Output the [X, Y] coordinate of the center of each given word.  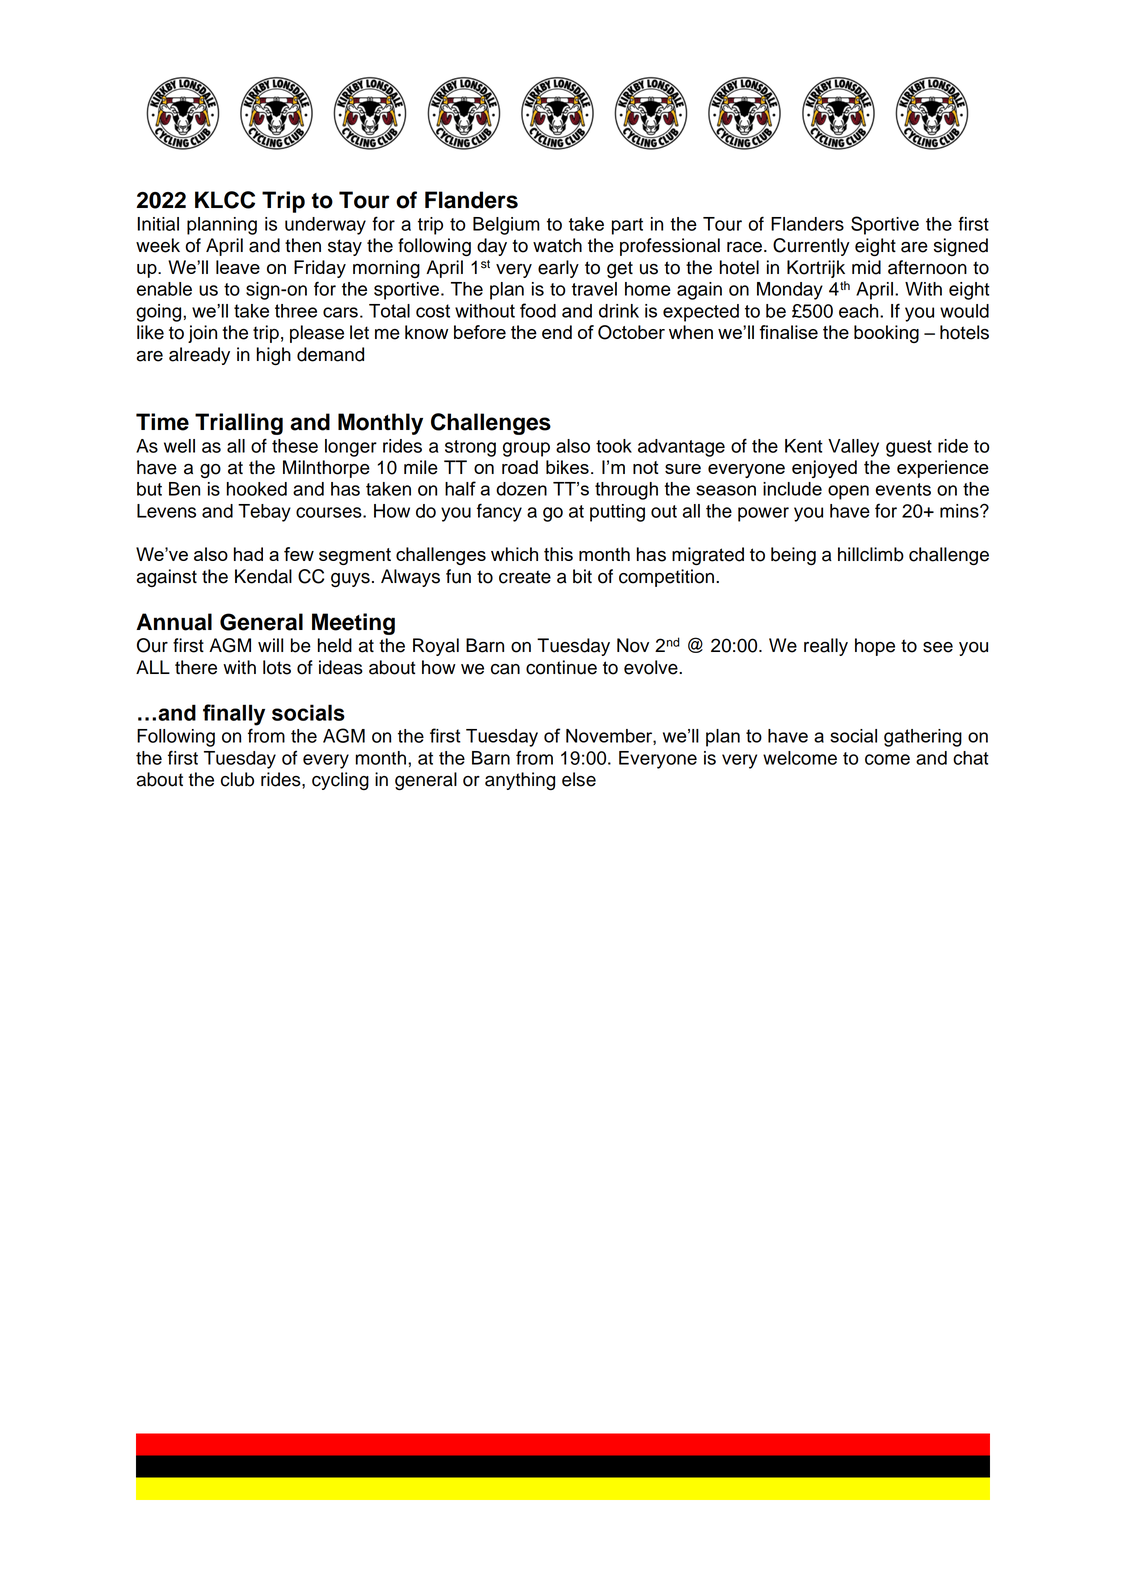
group [526, 449]
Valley [853, 448]
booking [886, 334]
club [237, 779]
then [303, 245]
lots [277, 667]
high [274, 356]
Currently [811, 247]
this [558, 554]
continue [561, 667]
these [295, 446]
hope [875, 647]
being [793, 556]
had [248, 554]
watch [557, 245]
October [631, 332]
